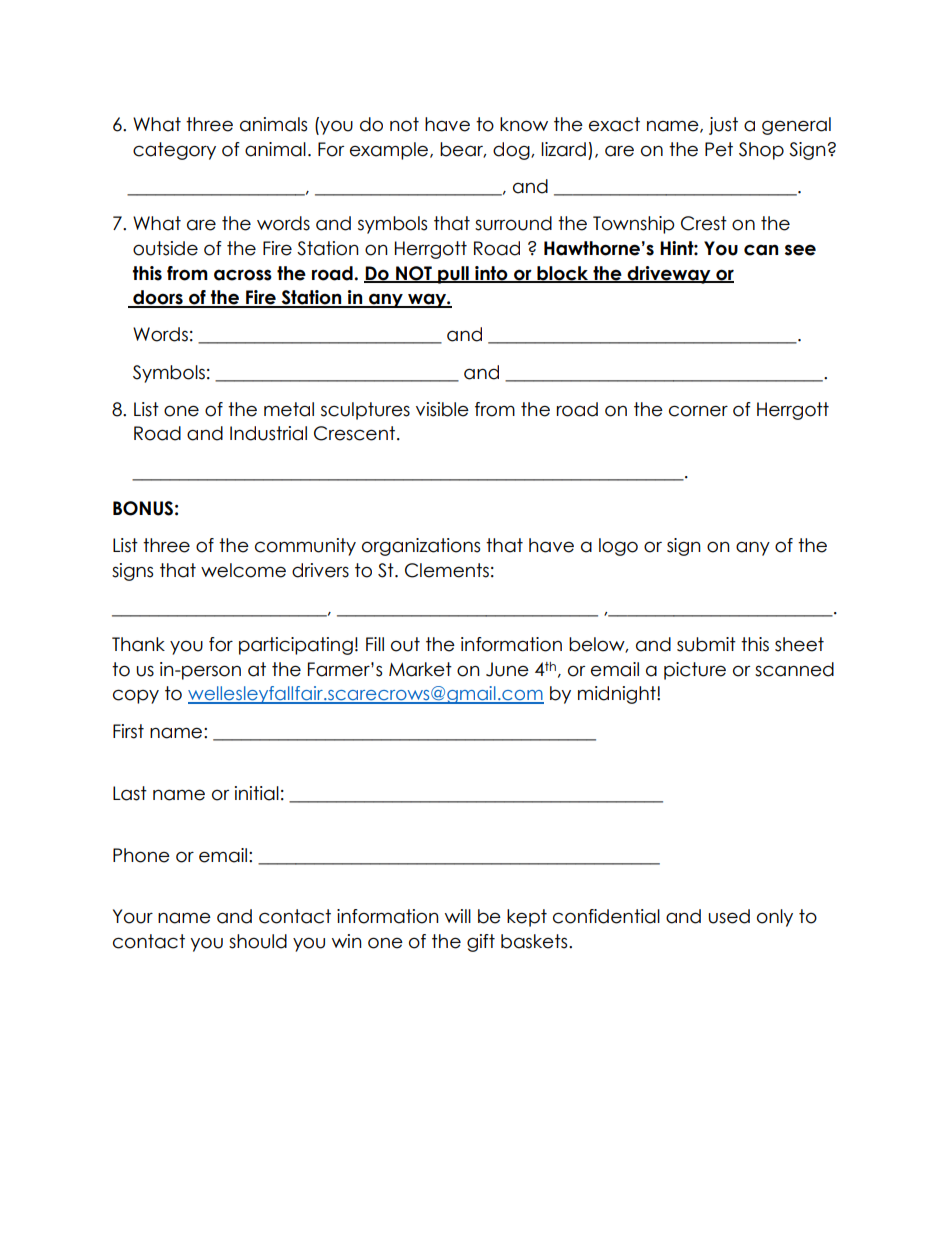  What do you see at coordinates (174, 151) in the screenshot?
I see `category` at bounding box center [174, 151].
